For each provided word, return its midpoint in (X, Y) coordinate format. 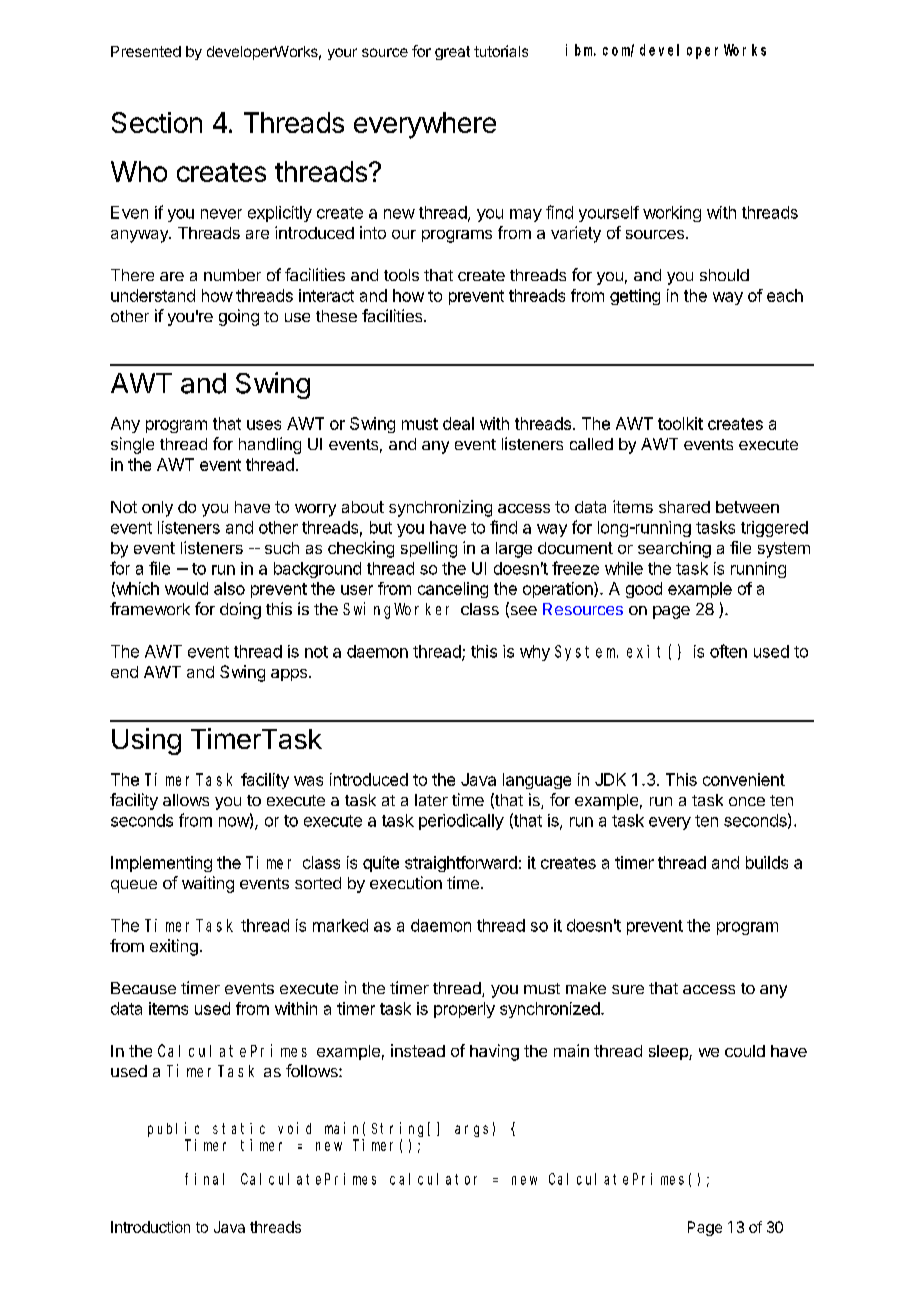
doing (240, 610)
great (452, 53)
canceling (453, 590)
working (672, 214)
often (728, 651)
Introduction (150, 1227)
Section (157, 122)
